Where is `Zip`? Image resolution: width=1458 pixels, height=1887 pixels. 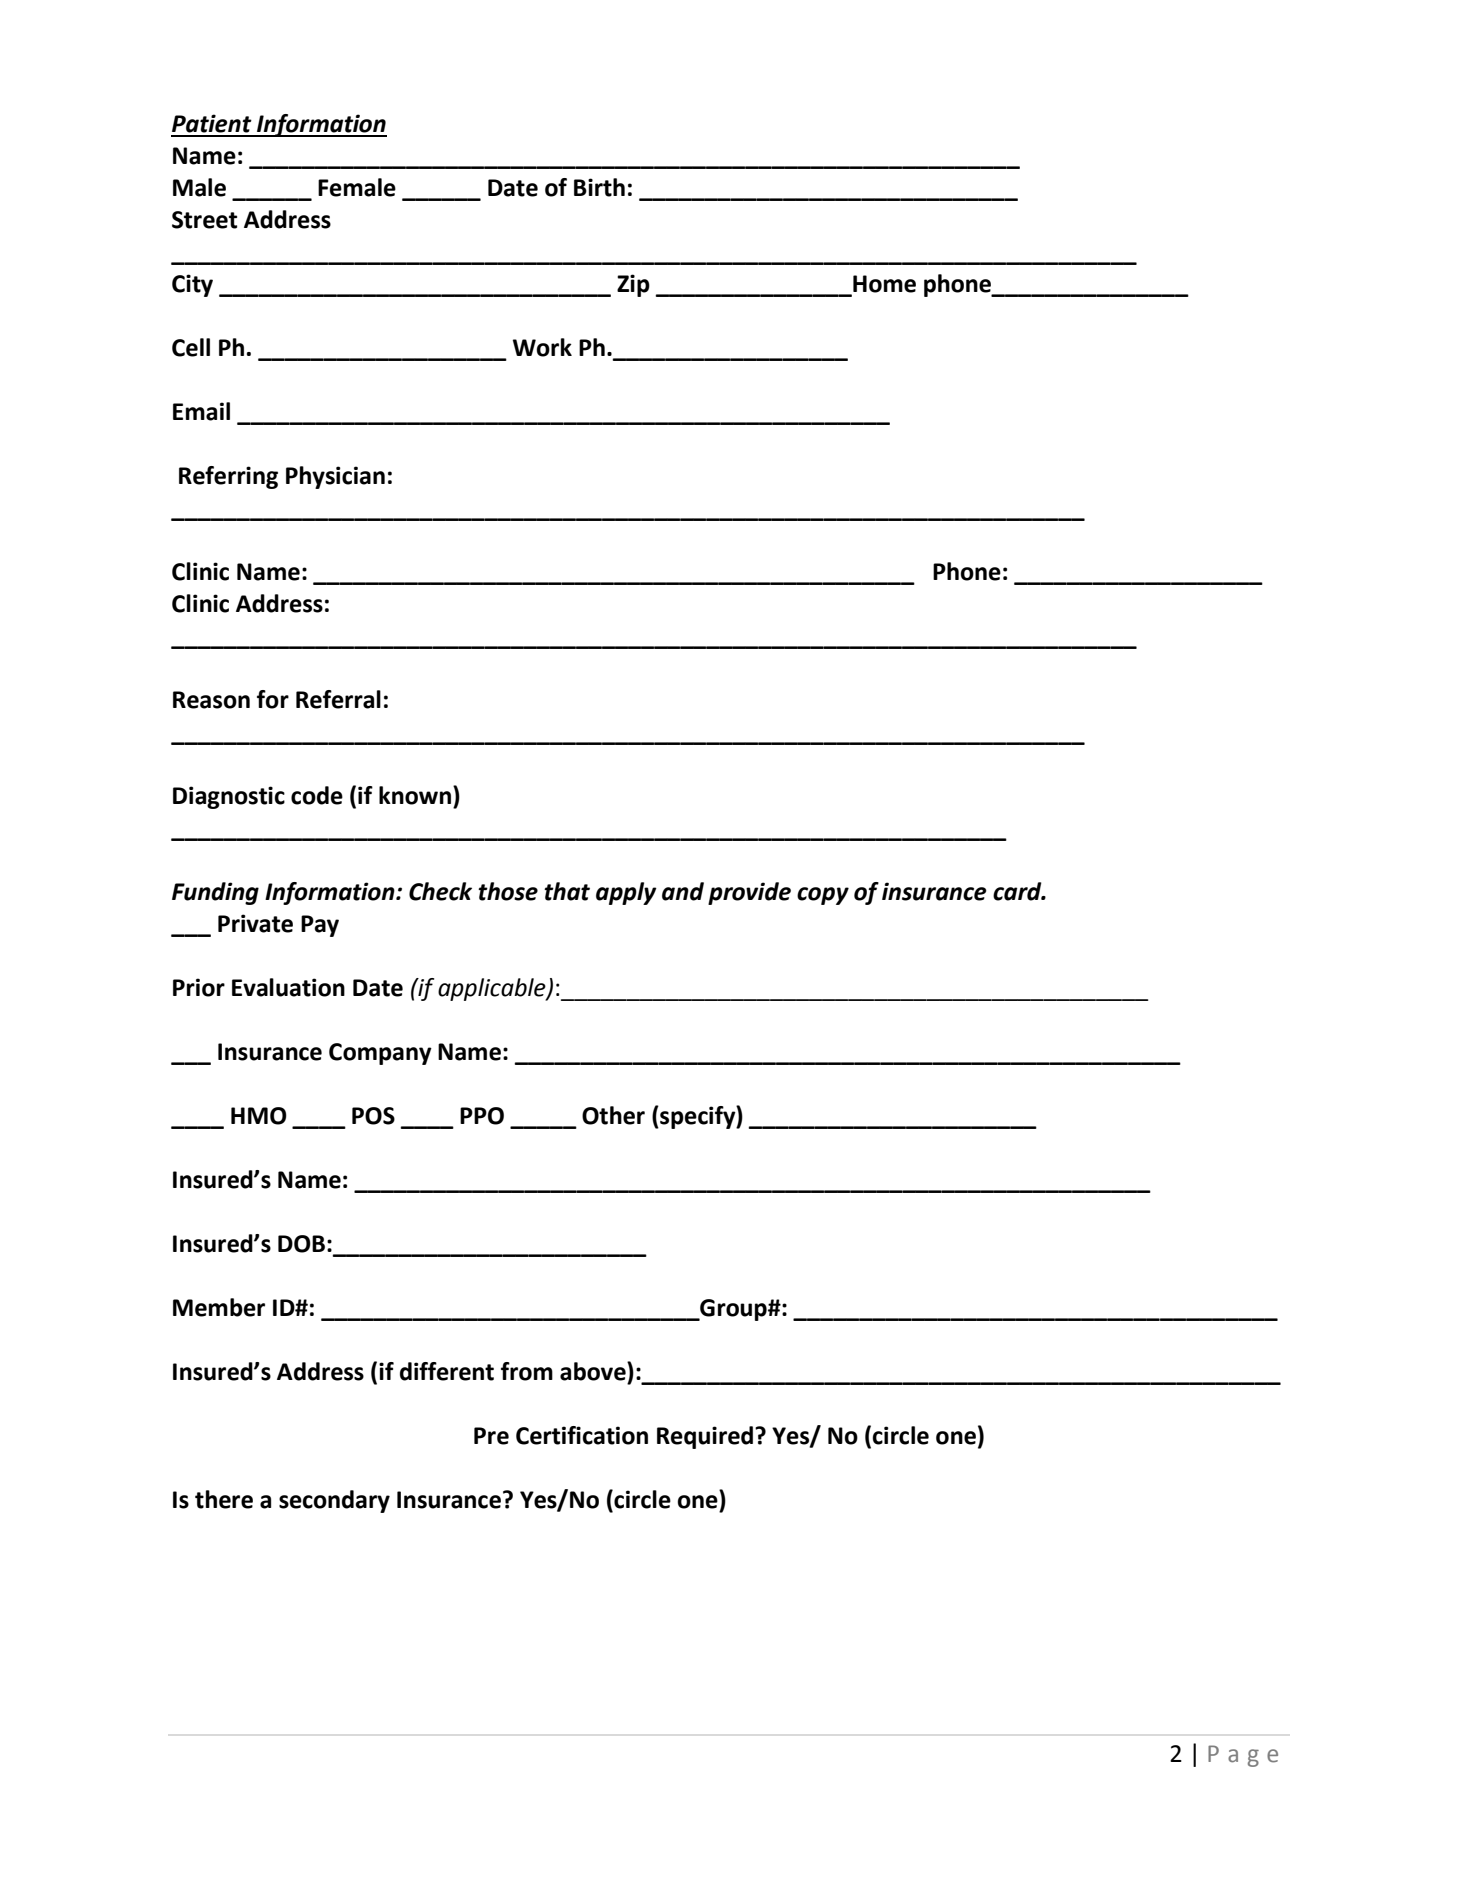
Zip is located at coordinates (633, 285).
